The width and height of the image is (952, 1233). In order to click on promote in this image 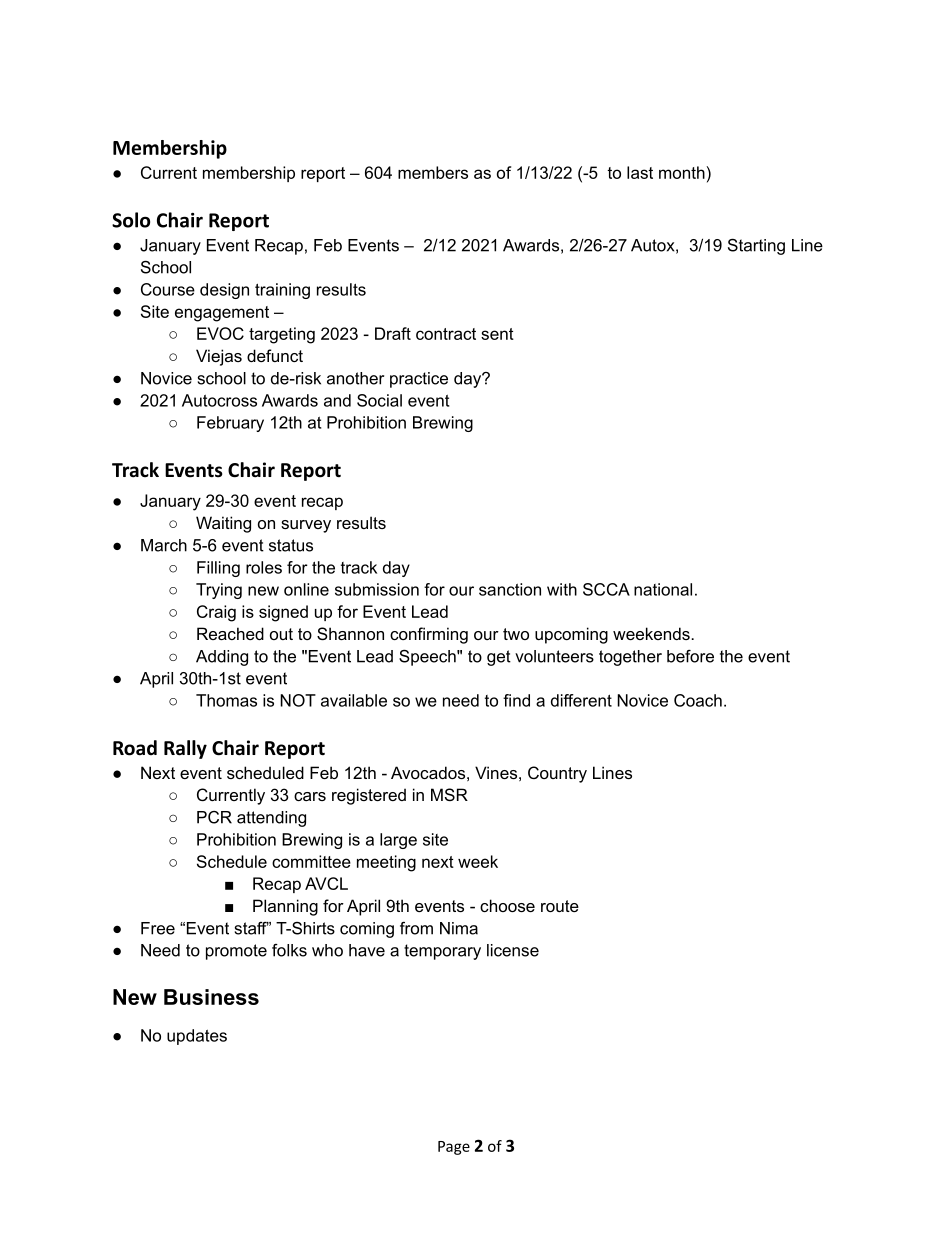, I will do `click(236, 952)`.
